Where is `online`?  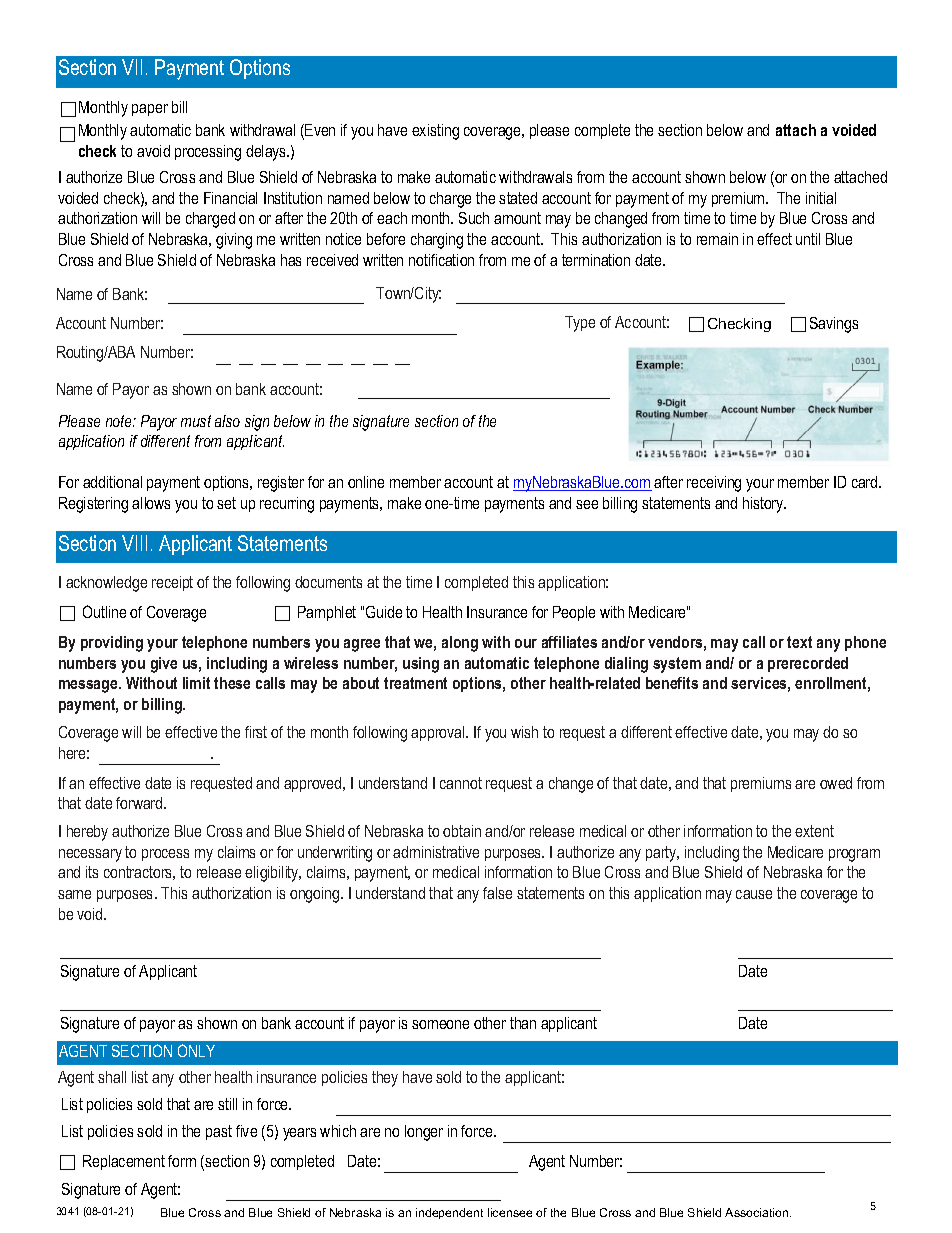
online is located at coordinates (366, 482).
